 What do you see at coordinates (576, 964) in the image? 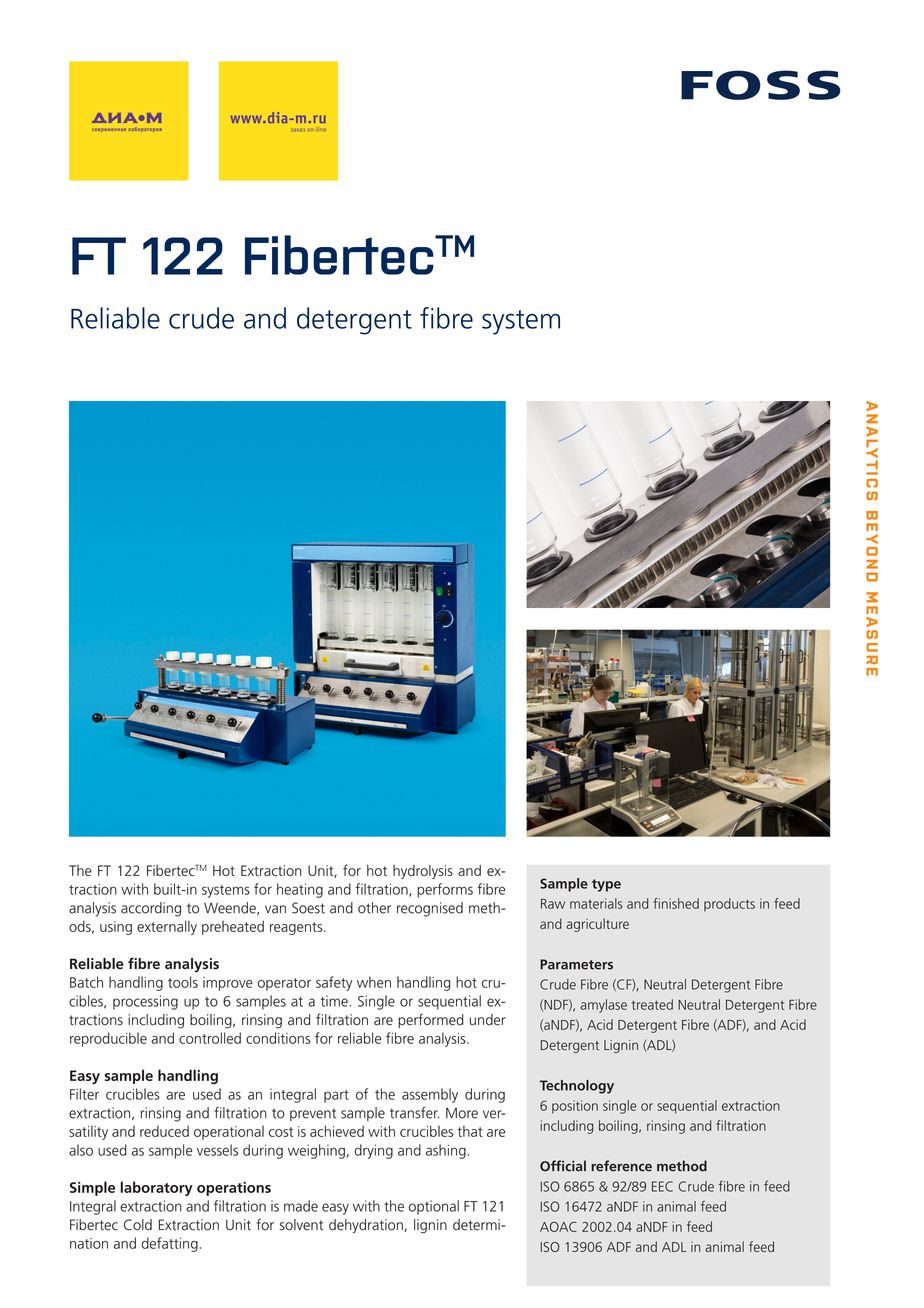
I see `Parameters` at bounding box center [576, 964].
